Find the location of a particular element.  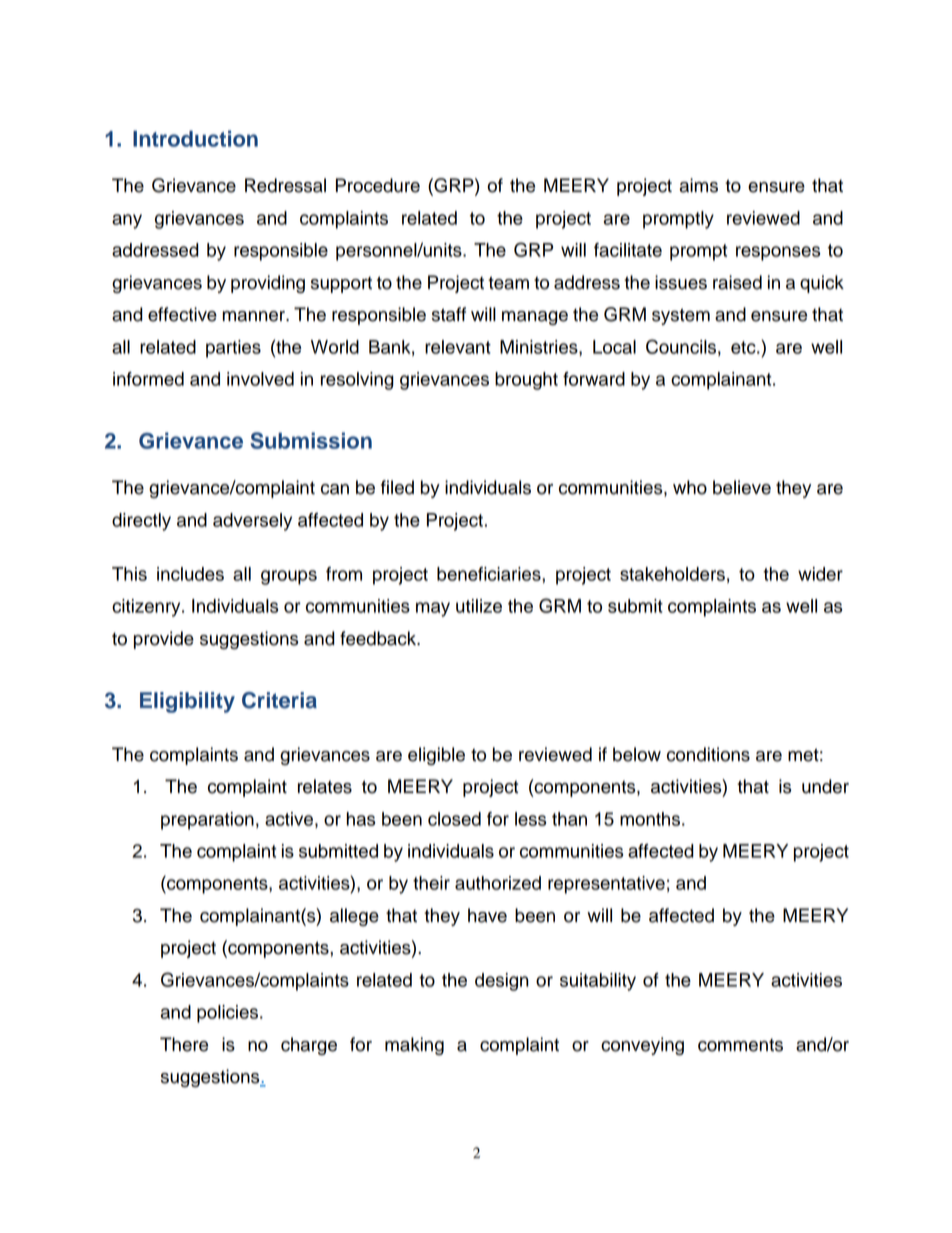

Introduction is located at coordinates (195, 138).
